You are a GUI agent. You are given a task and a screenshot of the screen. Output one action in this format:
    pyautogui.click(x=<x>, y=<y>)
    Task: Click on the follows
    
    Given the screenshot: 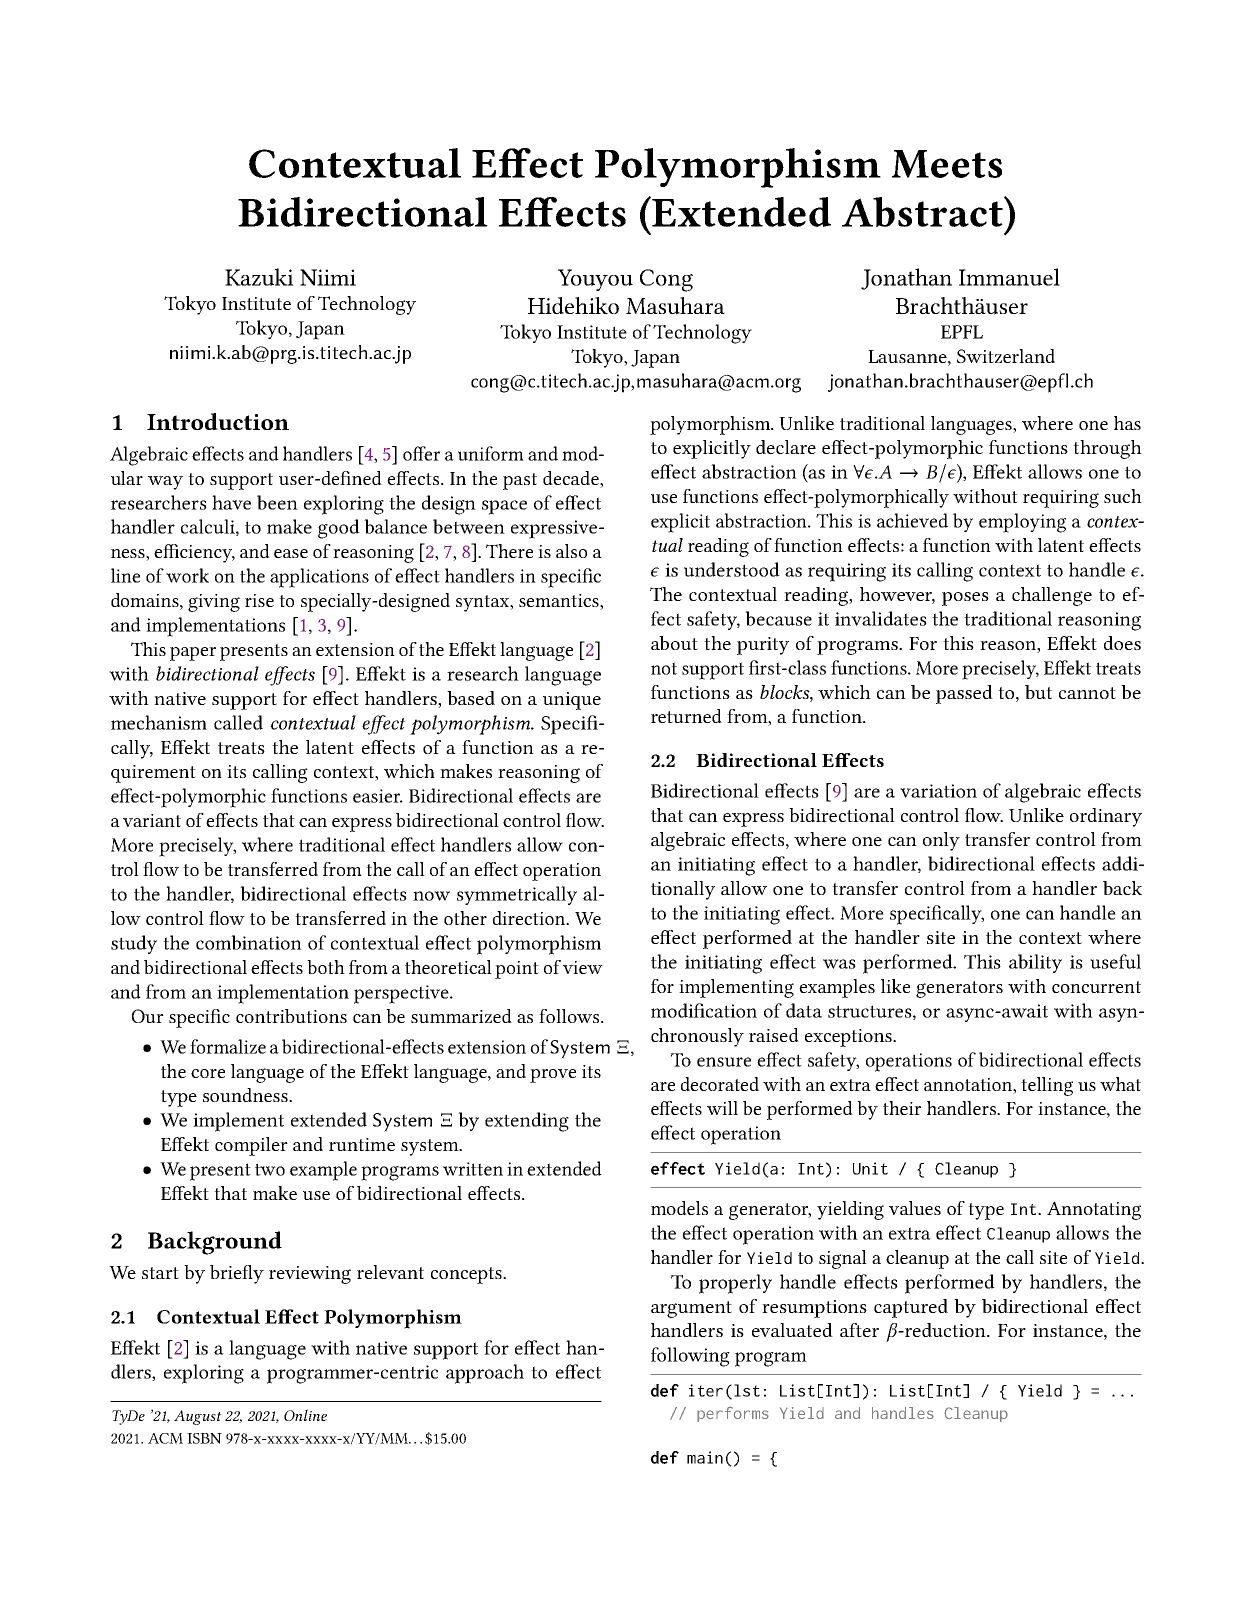 What is the action you would take?
    pyautogui.click(x=570, y=1016)
